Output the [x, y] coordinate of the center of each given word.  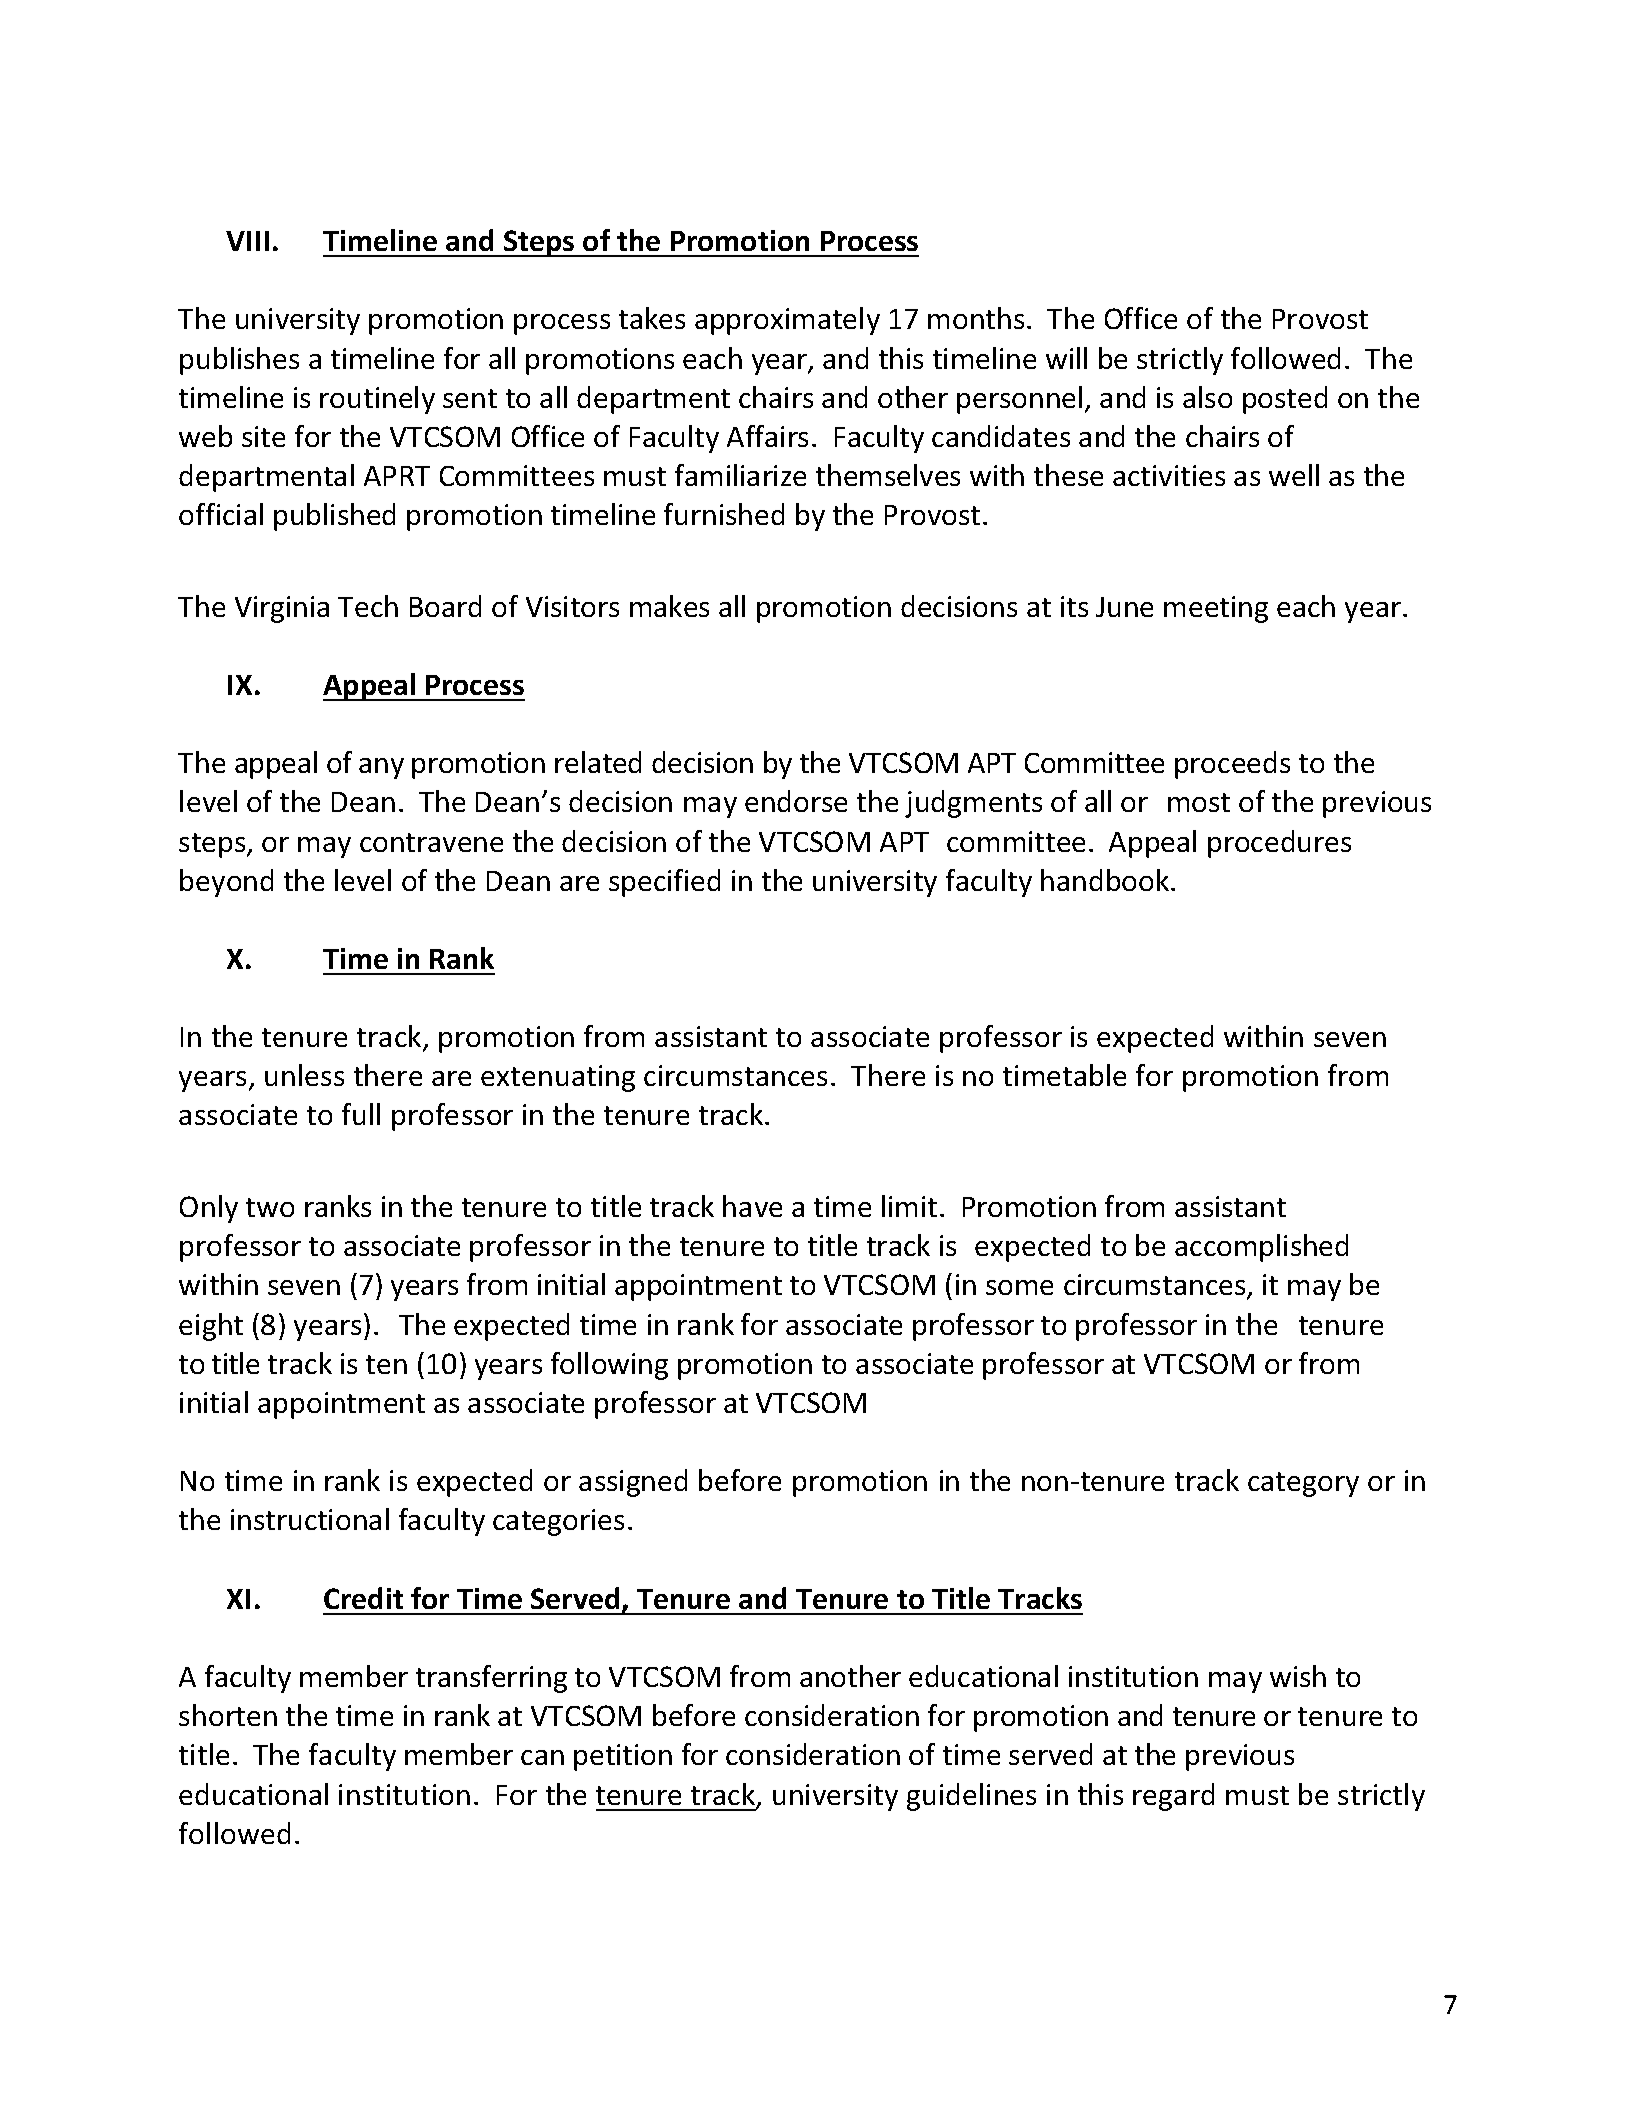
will [1066, 358]
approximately [787, 321]
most [1199, 802]
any [381, 768]
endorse [796, 801]
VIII [247, 241]
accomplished [1261, 1248]
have [752, 1206]
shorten [228, 1715]
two [270, 1207]
